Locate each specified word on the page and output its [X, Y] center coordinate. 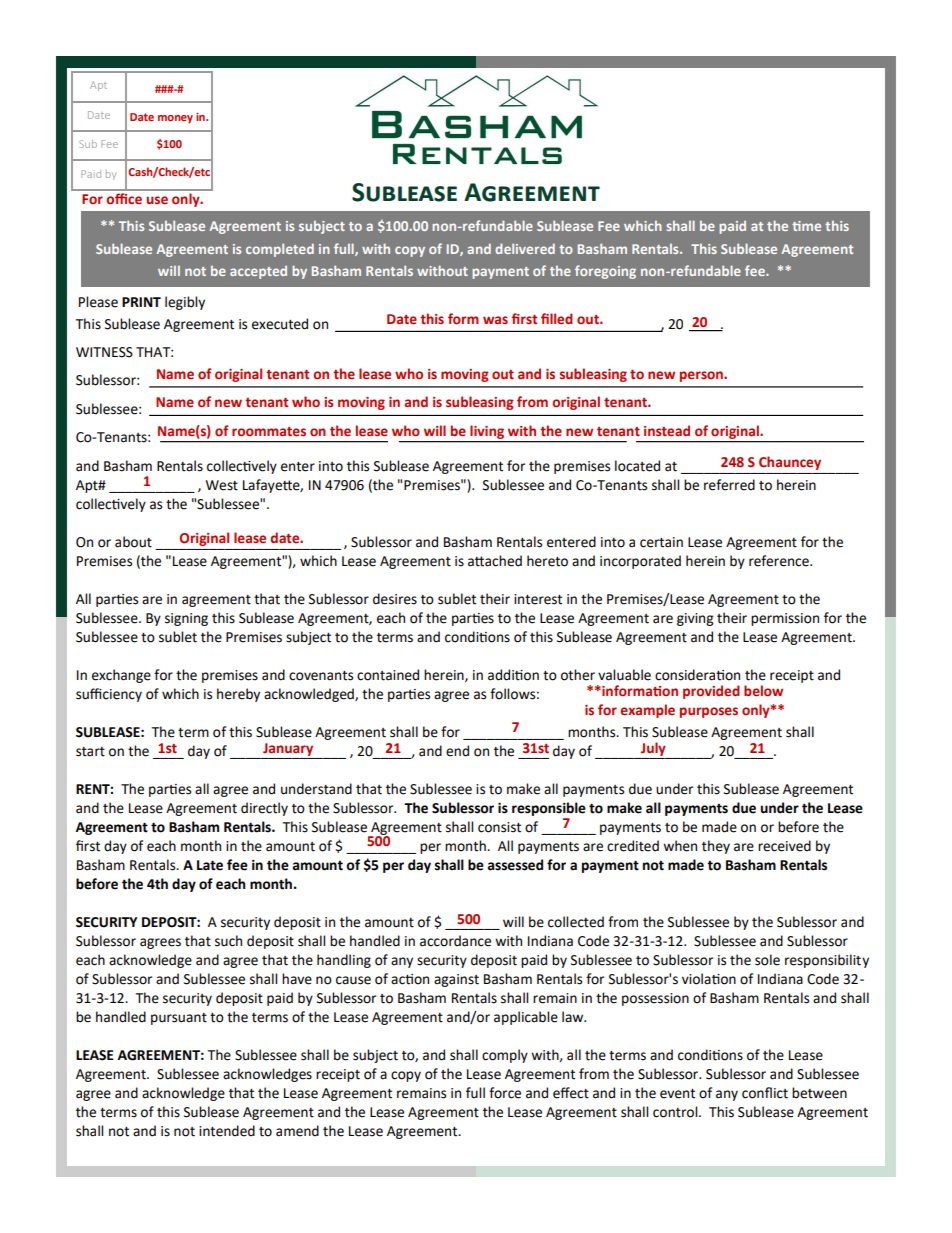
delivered [525, 248]
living [487, 432]
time [806, 226]
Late [210, 865]
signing [186, 619]
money [175, 119]
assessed [515, 865]
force [505, 1093]
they [716, 847]
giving [695, 619]
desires [395, 599]
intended [227, 1131]
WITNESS [104, 352]
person [702, 376]
